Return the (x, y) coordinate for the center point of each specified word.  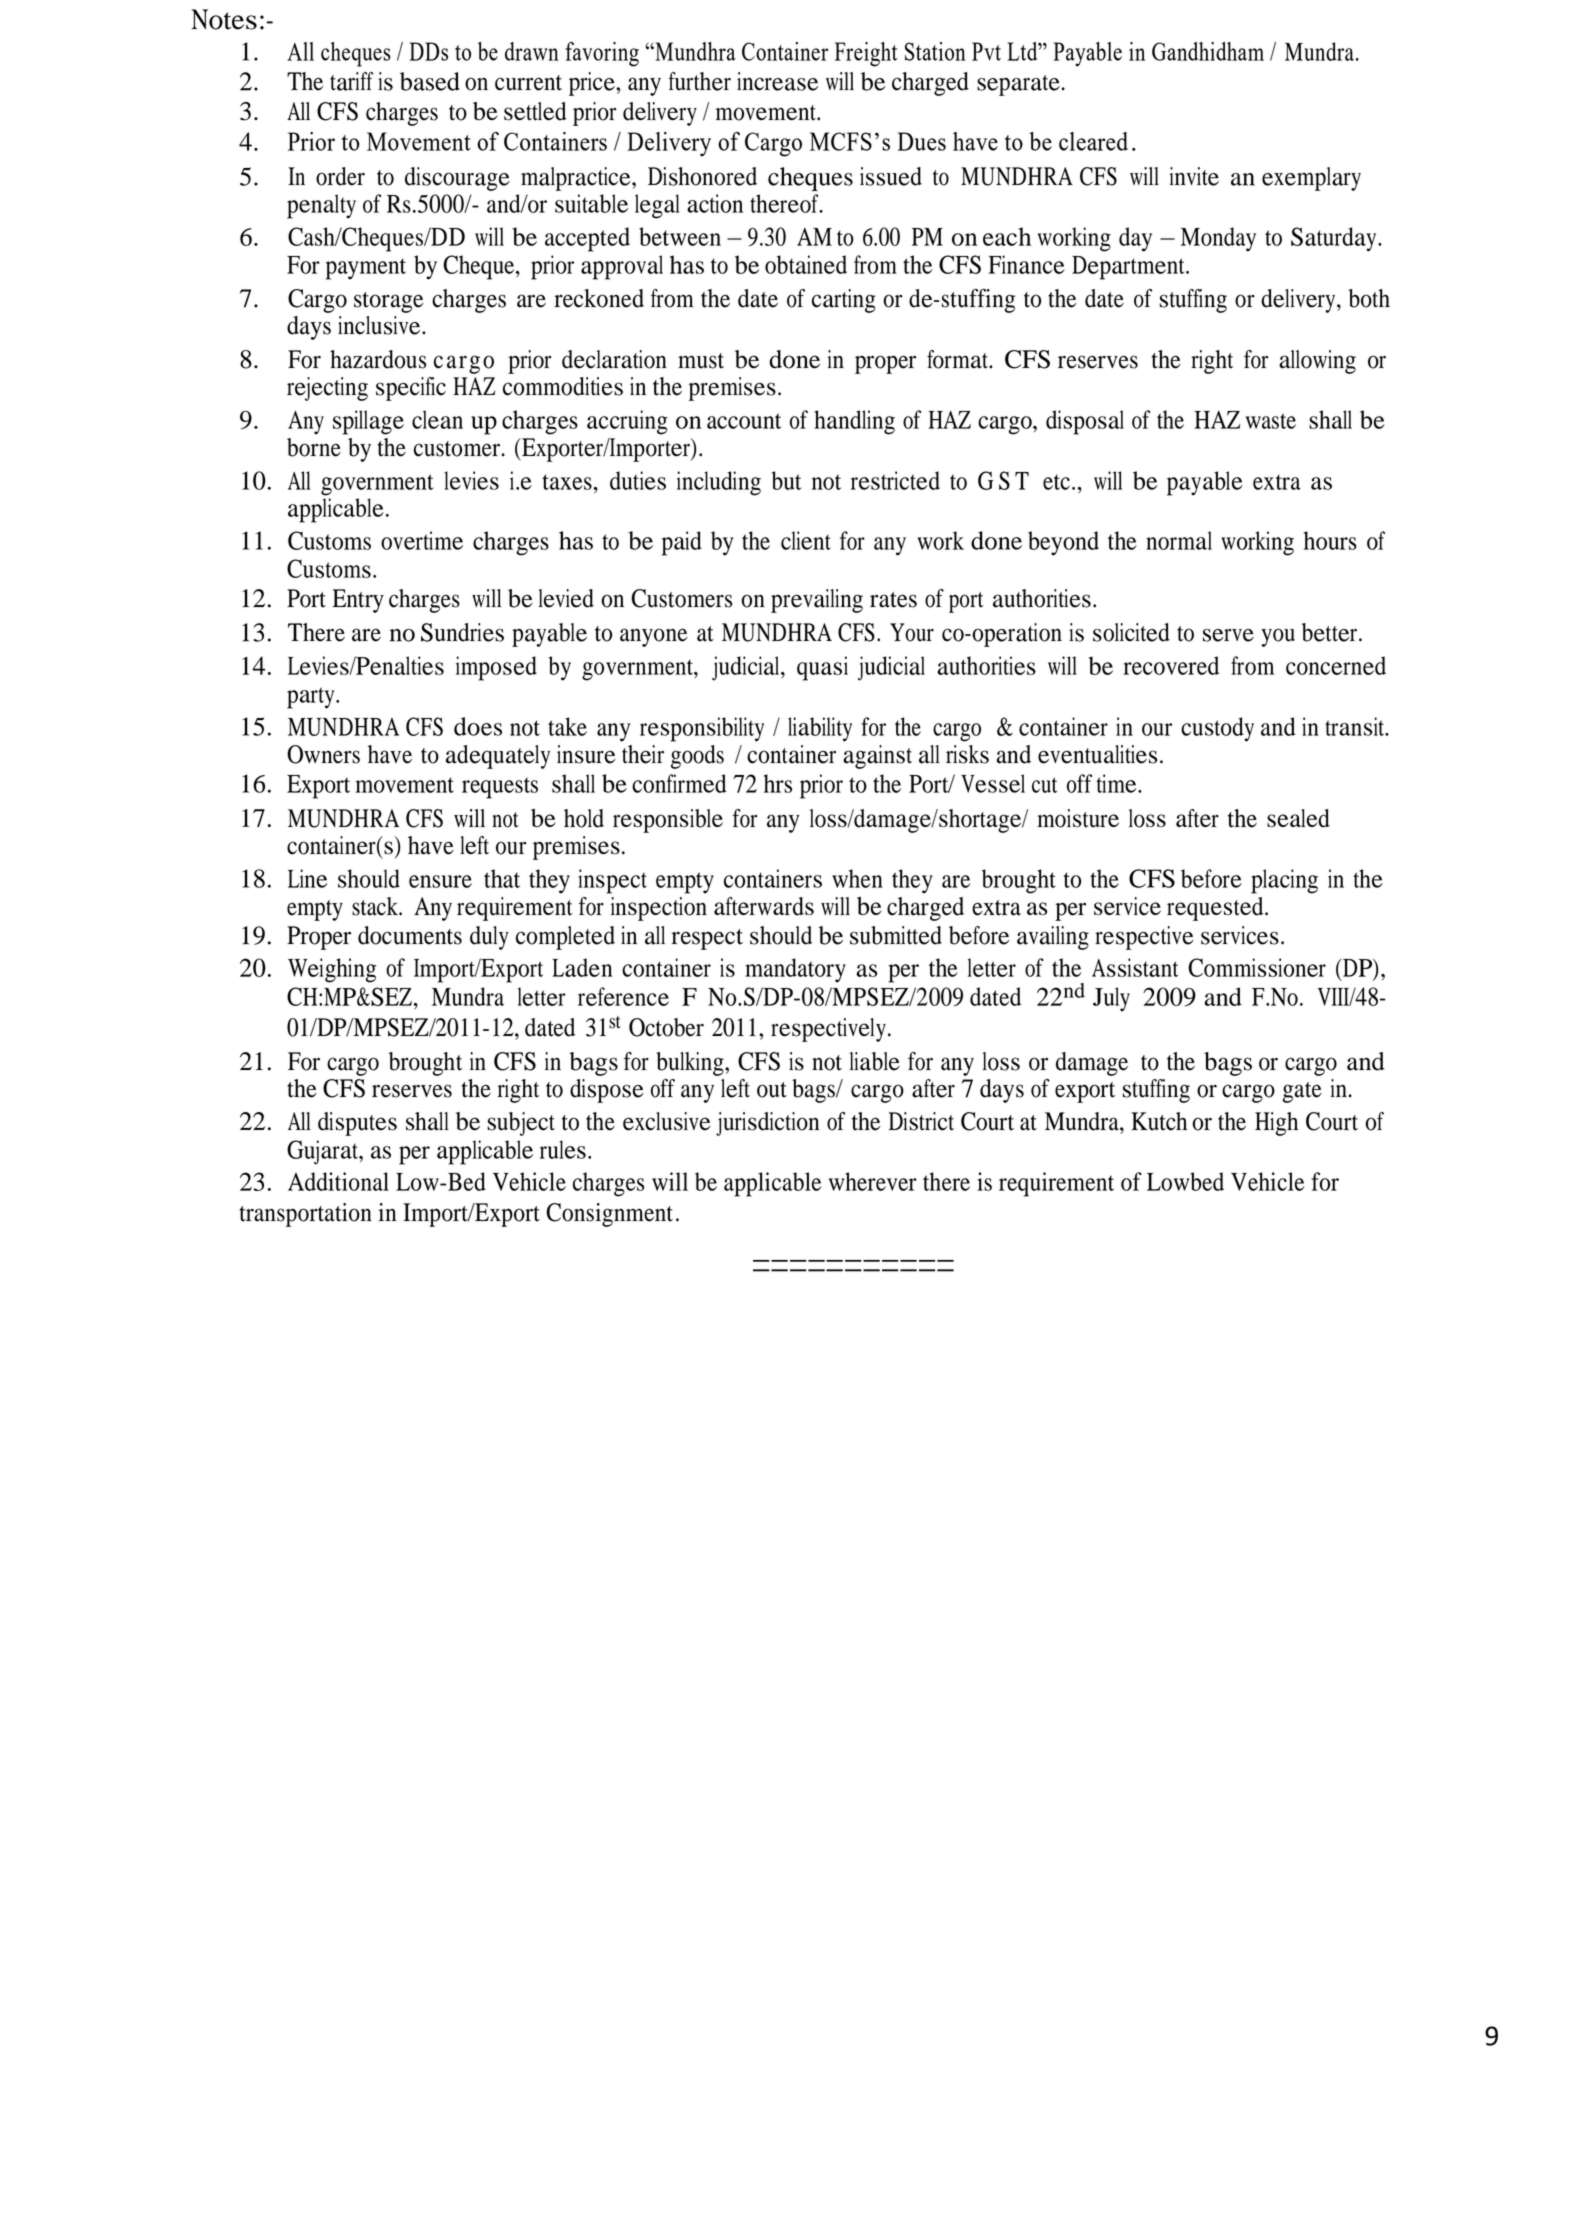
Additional (338, 1181)
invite (1194, 176)
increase (777, 81)
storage (388, 302)
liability (820, 729)
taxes (568, 482)
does (478, 726)
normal (1179, 540)
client (806, 540)
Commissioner (1257, 967)
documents (410, 935)
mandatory (795, 970)
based (430, 81)
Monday (1218, 239)
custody (1217, 729)
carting (844, 301)
